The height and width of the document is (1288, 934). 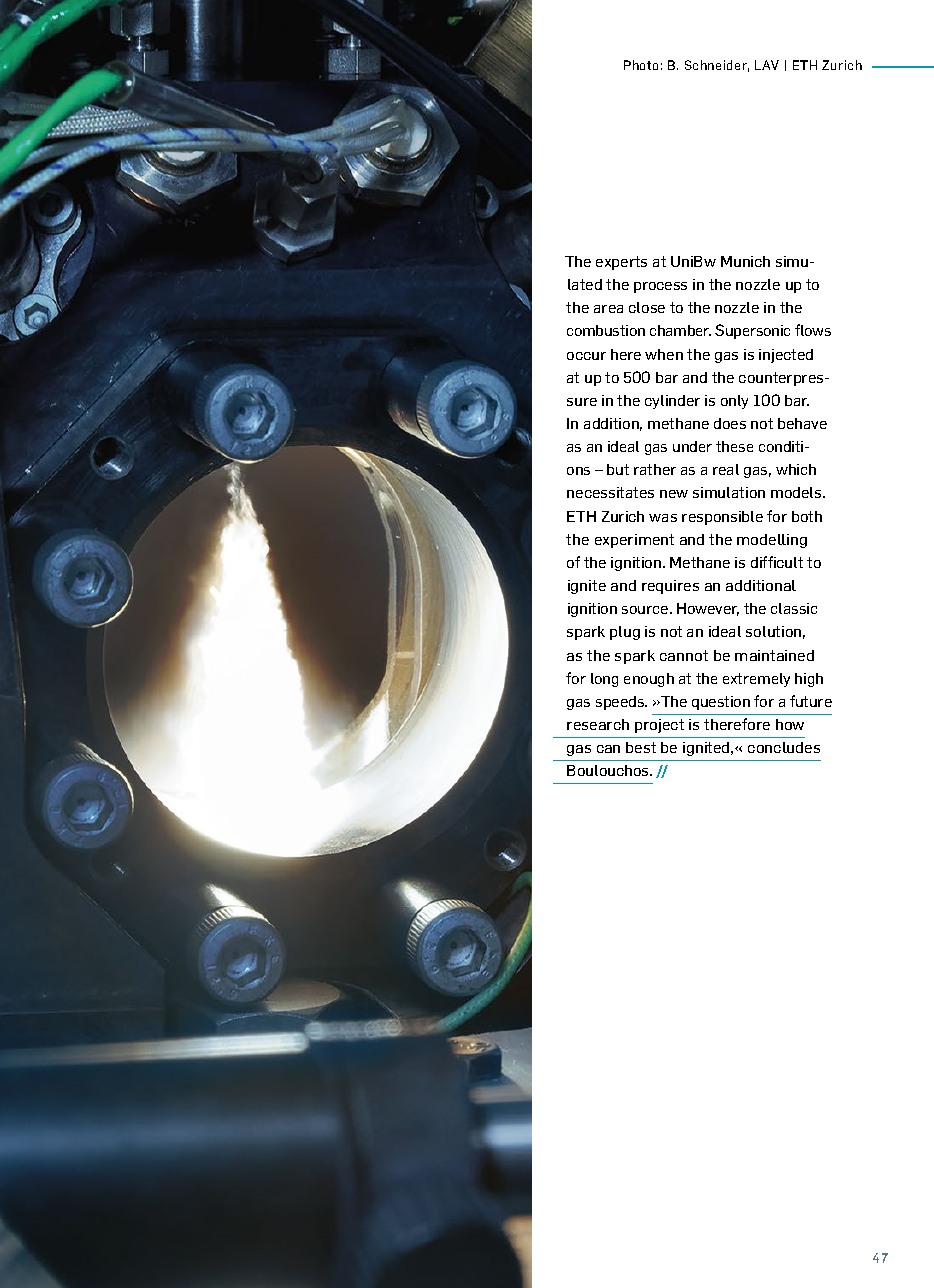 What do you see at coordinates (610, 492) in the document?
I see `necessitates` at bounding box center [610, 492].
